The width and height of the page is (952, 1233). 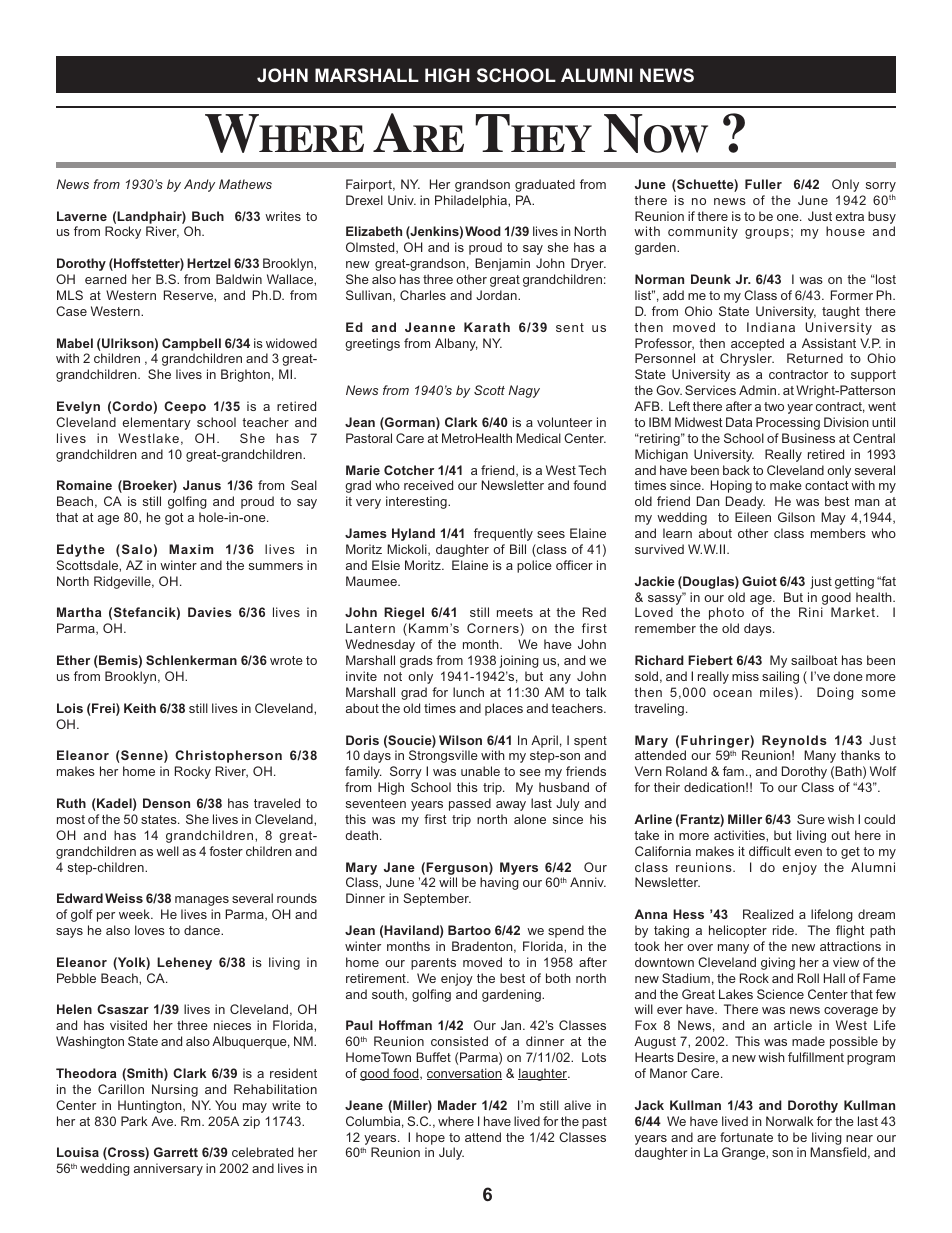 I want to click on Huntington, so click(x=151, y=1106).
